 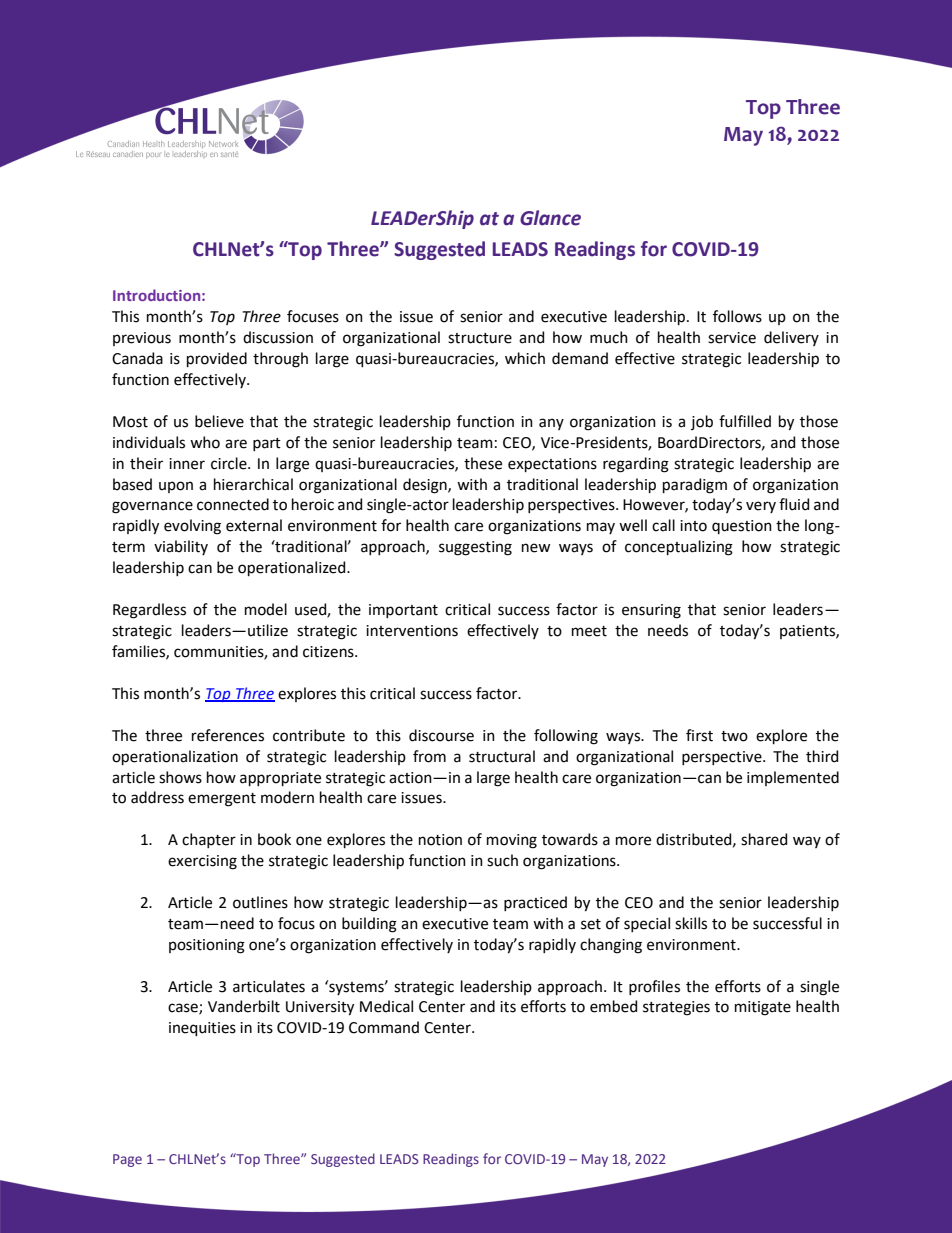 I want to click on outlines, so click(x=260, y=902).
